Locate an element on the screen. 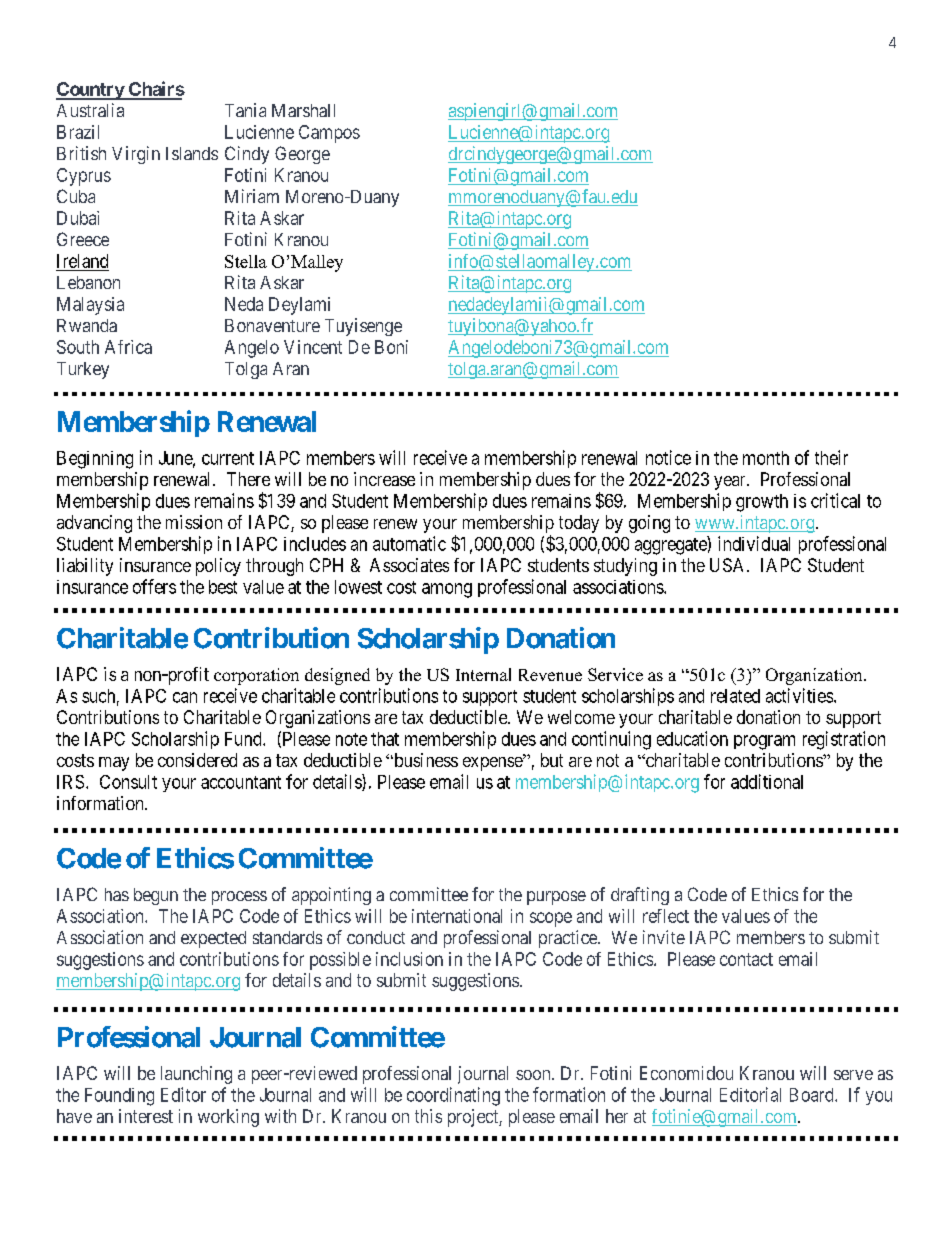 Image resolution: width=952 pixels, height=1233 pixels. can is located at coordinates (185, 697).
